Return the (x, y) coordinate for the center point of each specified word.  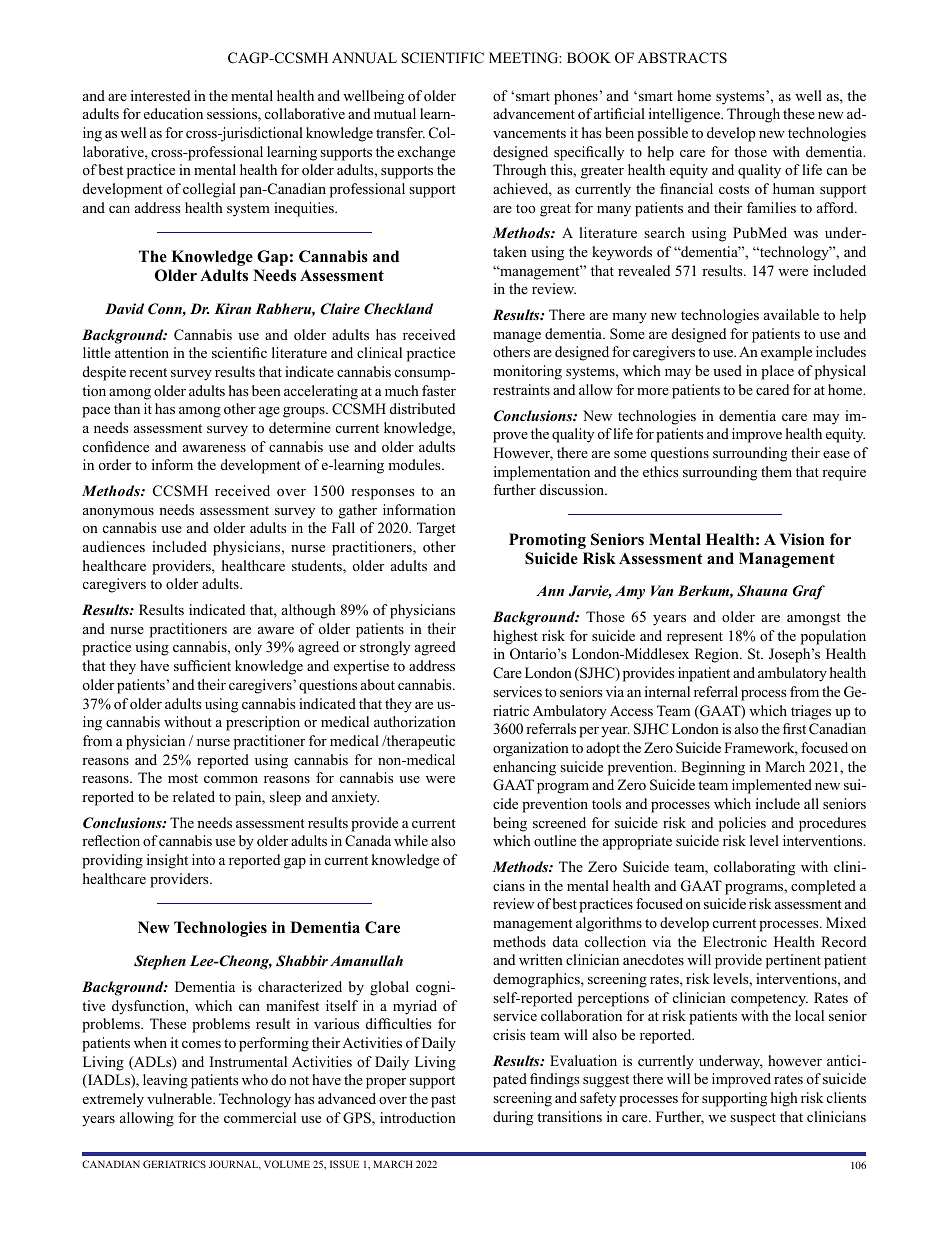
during (513, 1118)
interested (160, 95)
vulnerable (180, 1098)
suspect (753, 1119)
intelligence (685, 115)
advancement (534, 113)
